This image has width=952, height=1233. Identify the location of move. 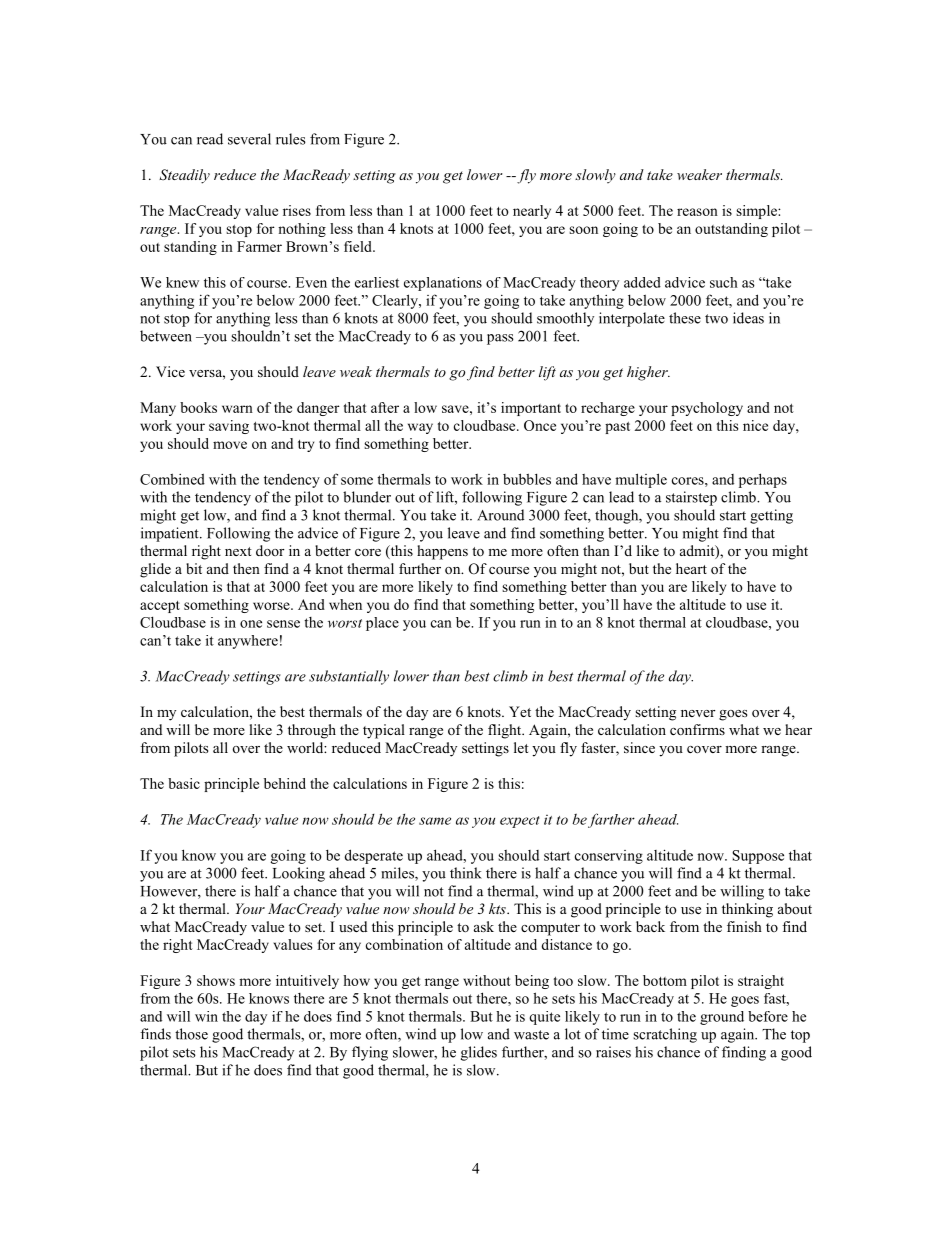
(230, 445).
